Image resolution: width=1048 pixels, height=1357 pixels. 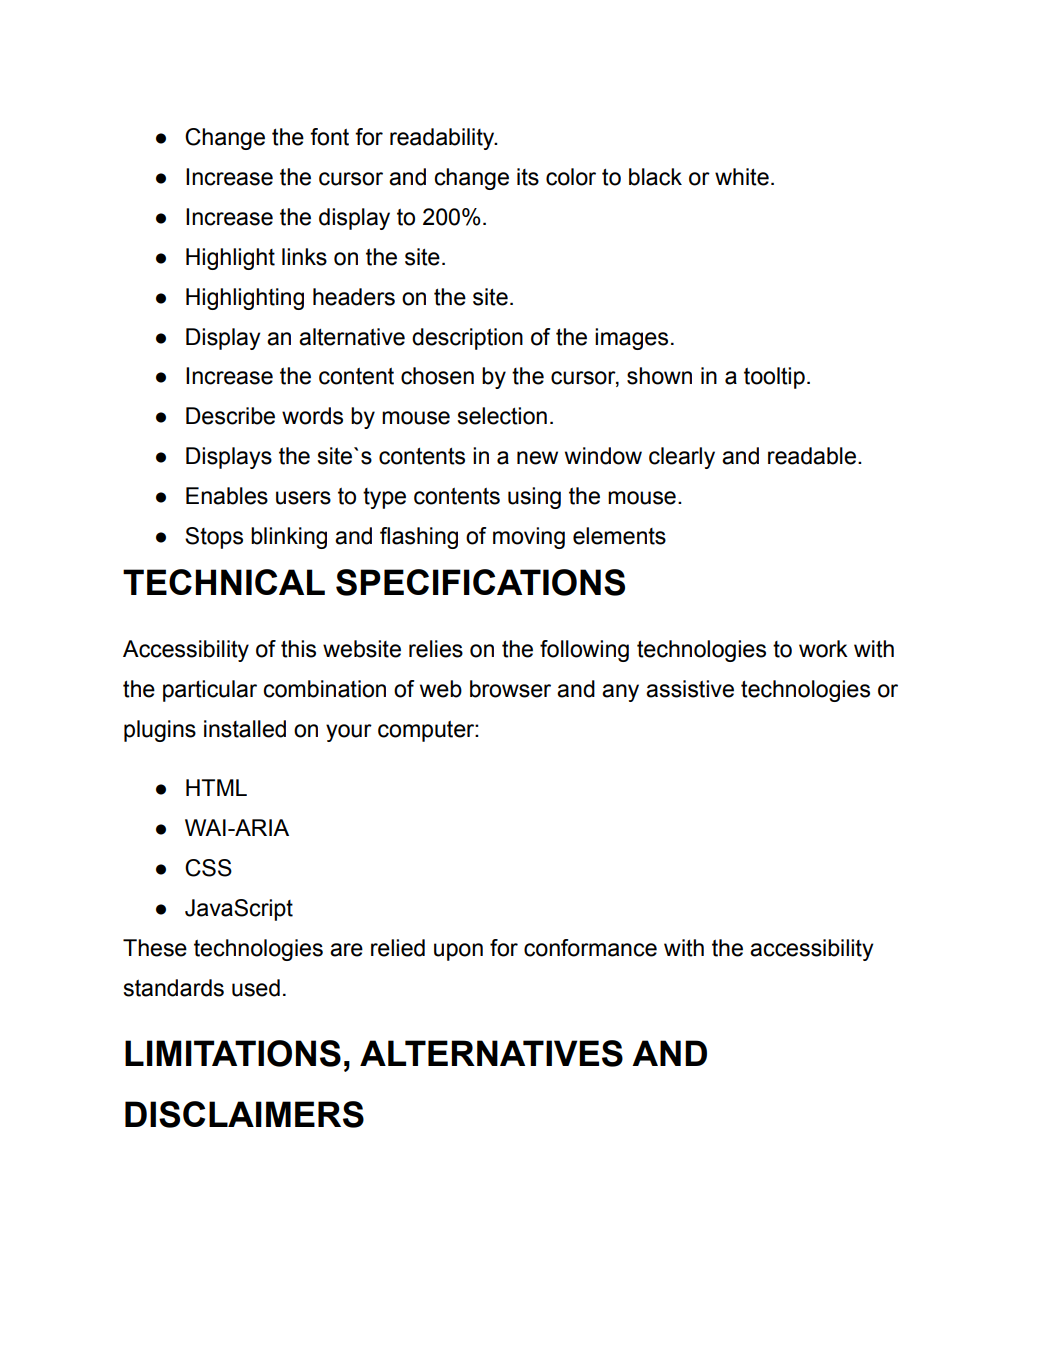 I want to click on font, so click(x=329, y=137).
